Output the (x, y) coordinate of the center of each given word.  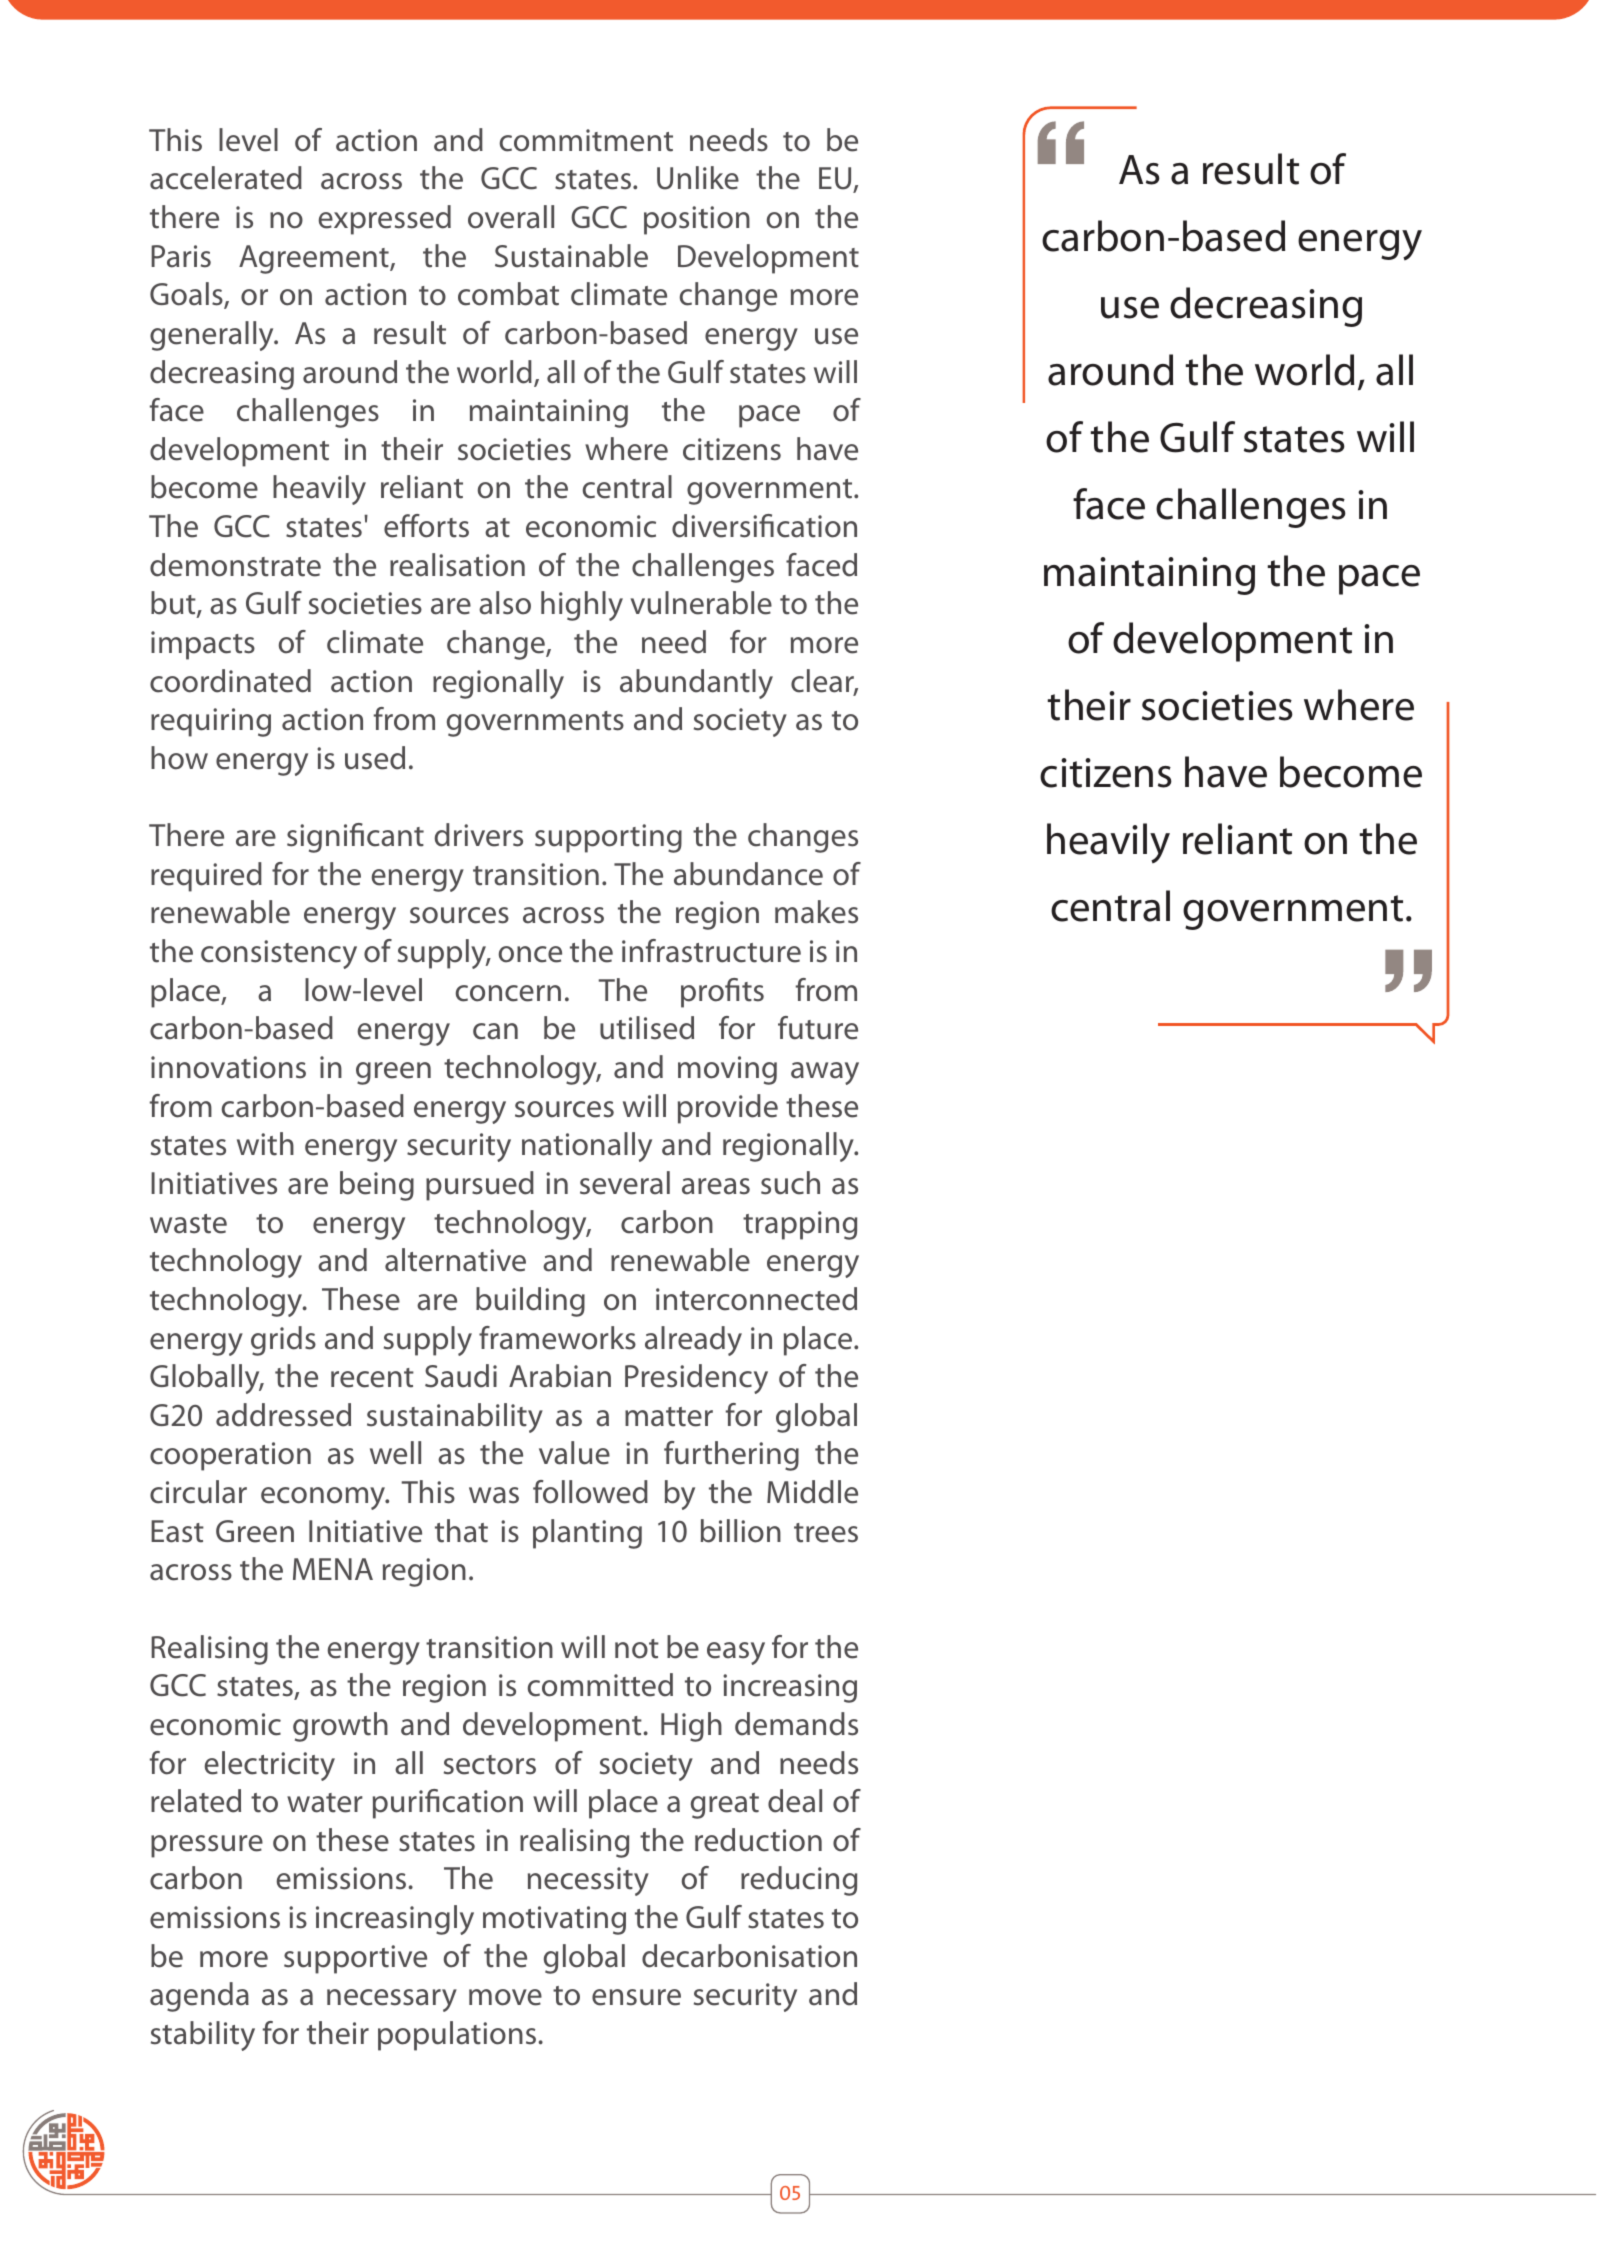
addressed (283, 1415)
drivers (479, 835)
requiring (211, 722)
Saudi (461, 1376)
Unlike (698, 178)
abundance (748, 874)
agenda (199, 1997)
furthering (731, 1456)
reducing (799, 1881)
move (505, 1997)
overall (511, 217)
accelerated (226, 178)
